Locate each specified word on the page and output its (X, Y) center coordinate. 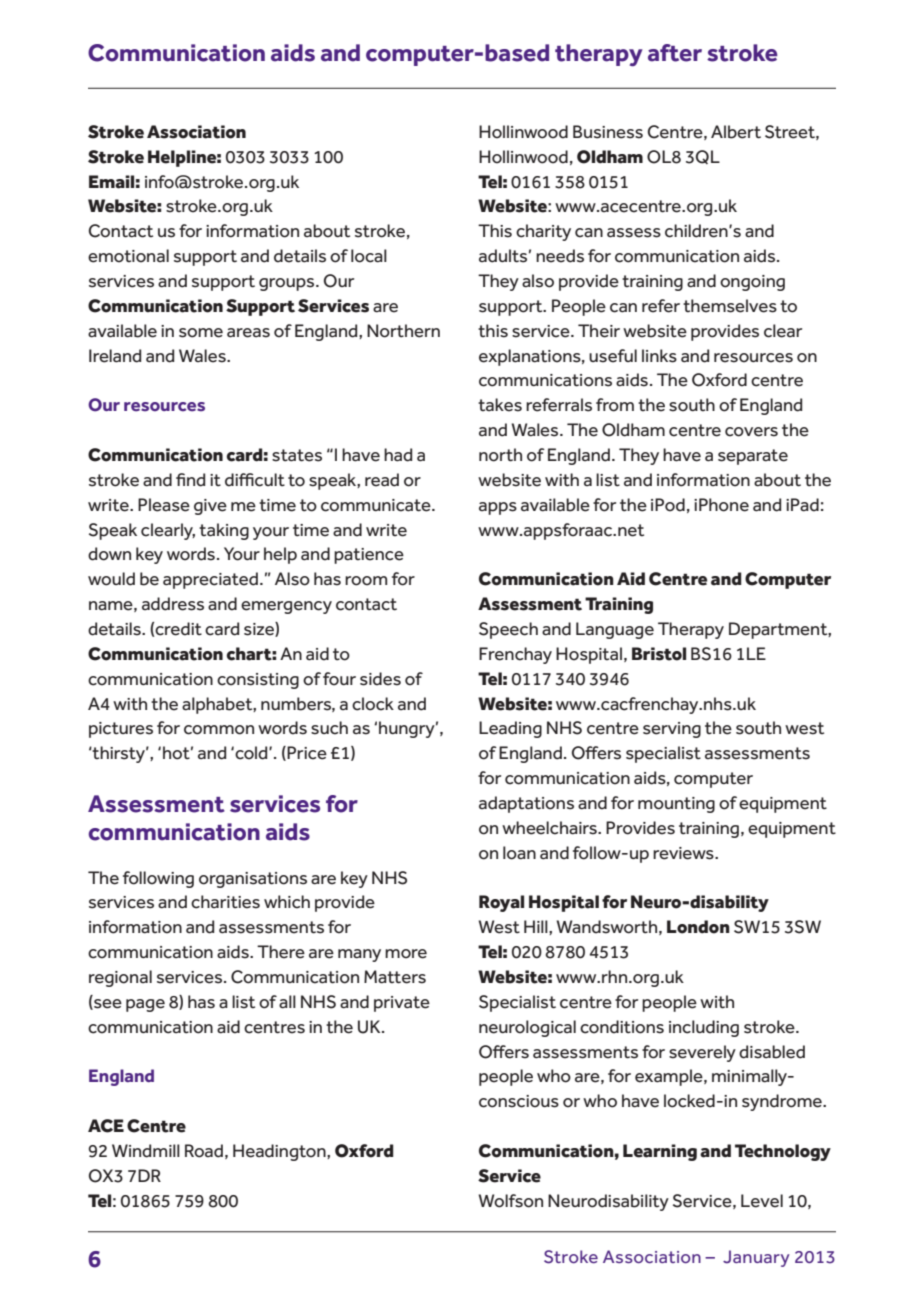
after (675, 53)
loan (519, 853)
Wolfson (510, 1201)
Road (204, 1151)
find (190, 480)
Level (762, 1201)
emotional (128, 256)
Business (608, 132)
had (398, 455)
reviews (684, 853)
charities (225, 902)
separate (753, 457)
